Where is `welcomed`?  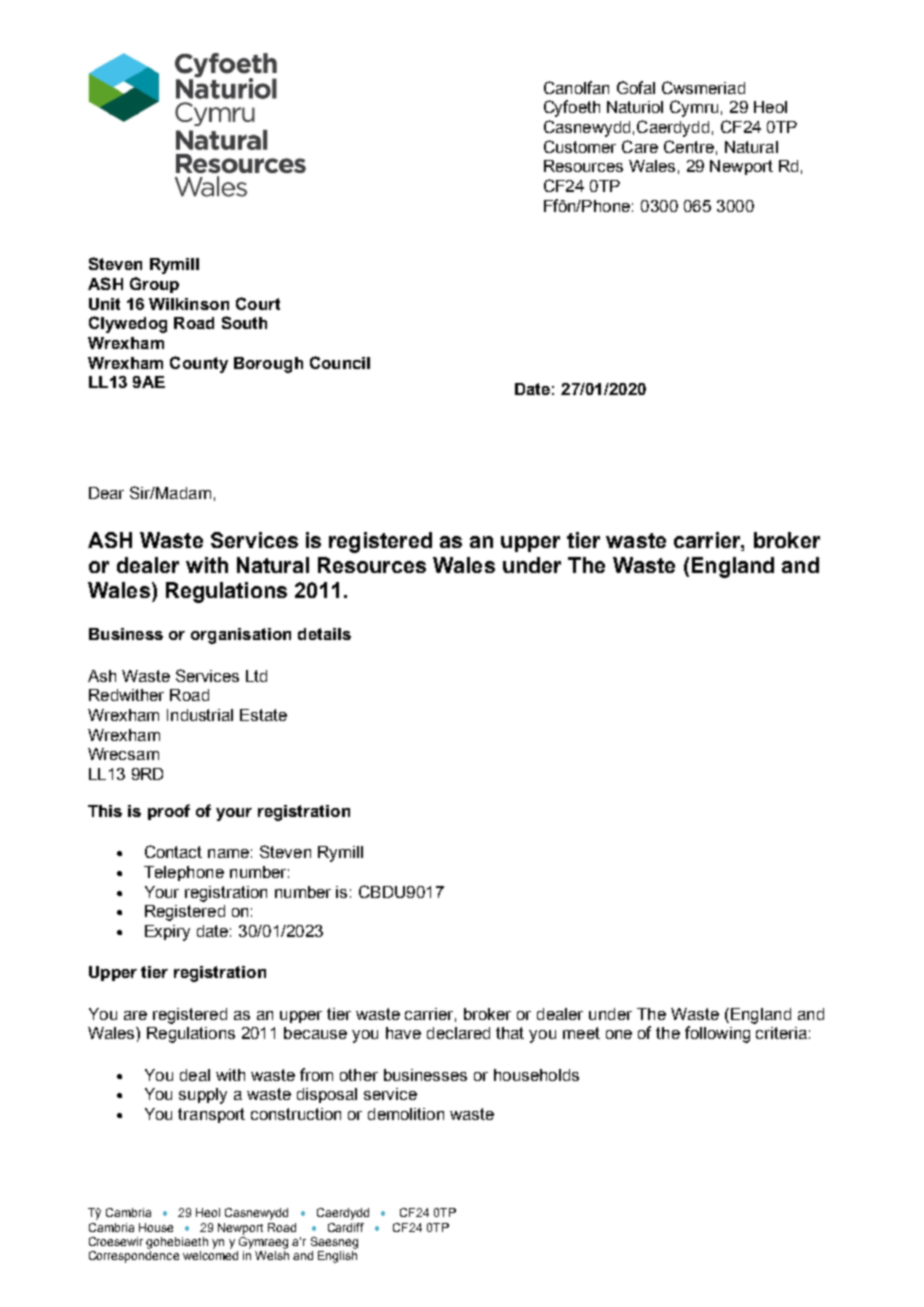
welcomed is located at coordinates (210, 1255).
